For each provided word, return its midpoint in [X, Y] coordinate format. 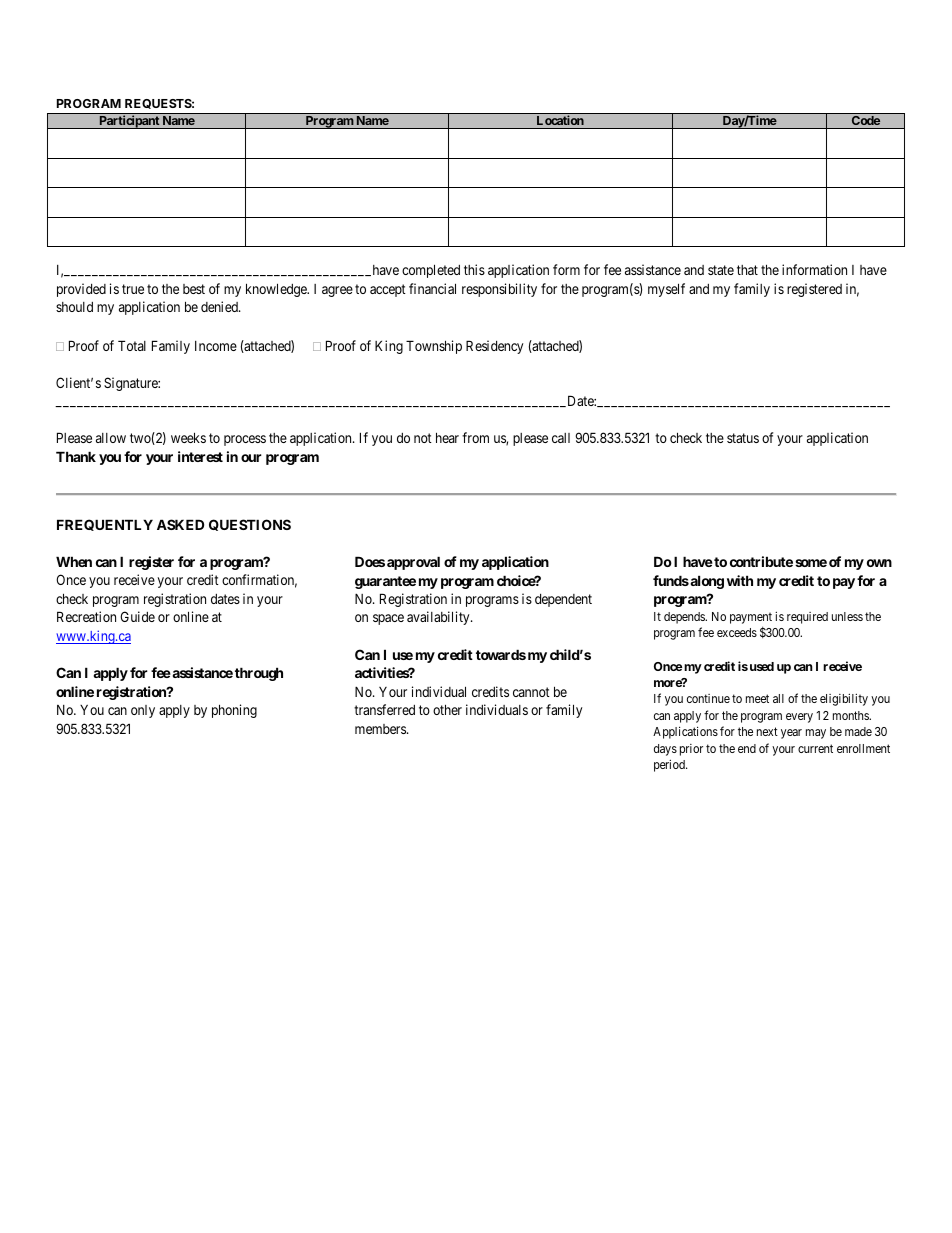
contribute [761, 561]
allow [111, 438]
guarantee [385, 582]
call [561, 438]
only [143, 711]
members [381, 729]
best [194, 289]
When [74, 561]
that [747, 270]
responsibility [499, 290]
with [740, 580]
